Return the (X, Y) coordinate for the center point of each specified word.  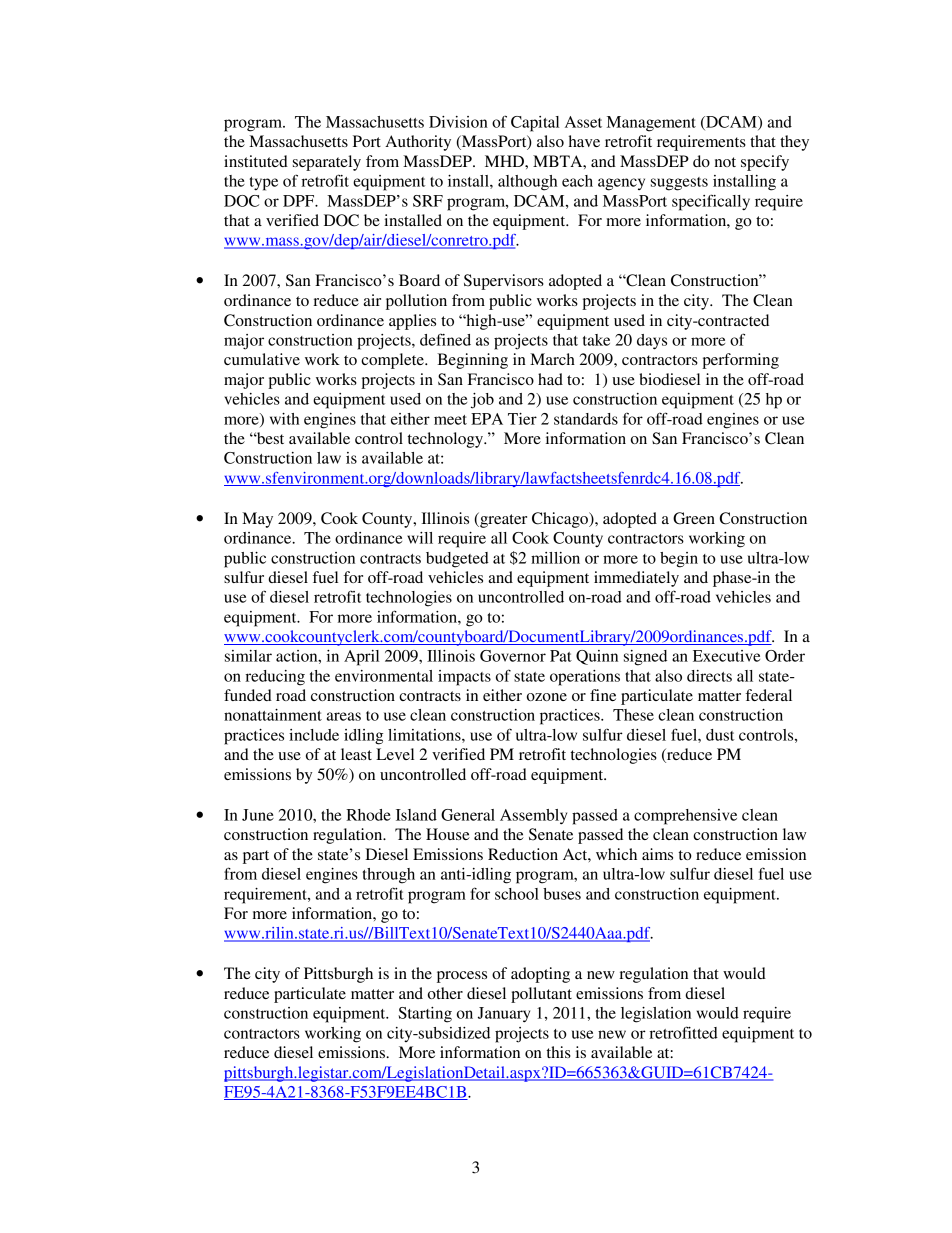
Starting (425, 1015)
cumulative (262, 359)
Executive (726, 656)
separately (327, 163)
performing (740, 361)
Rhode (368, 815)
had (550, 379)
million (555, 558)
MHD (505, 161)
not (725, 162)
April (361, 658)
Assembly (533, 817)
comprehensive (685, 817)
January (504, 1015)
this (559, 1052)
